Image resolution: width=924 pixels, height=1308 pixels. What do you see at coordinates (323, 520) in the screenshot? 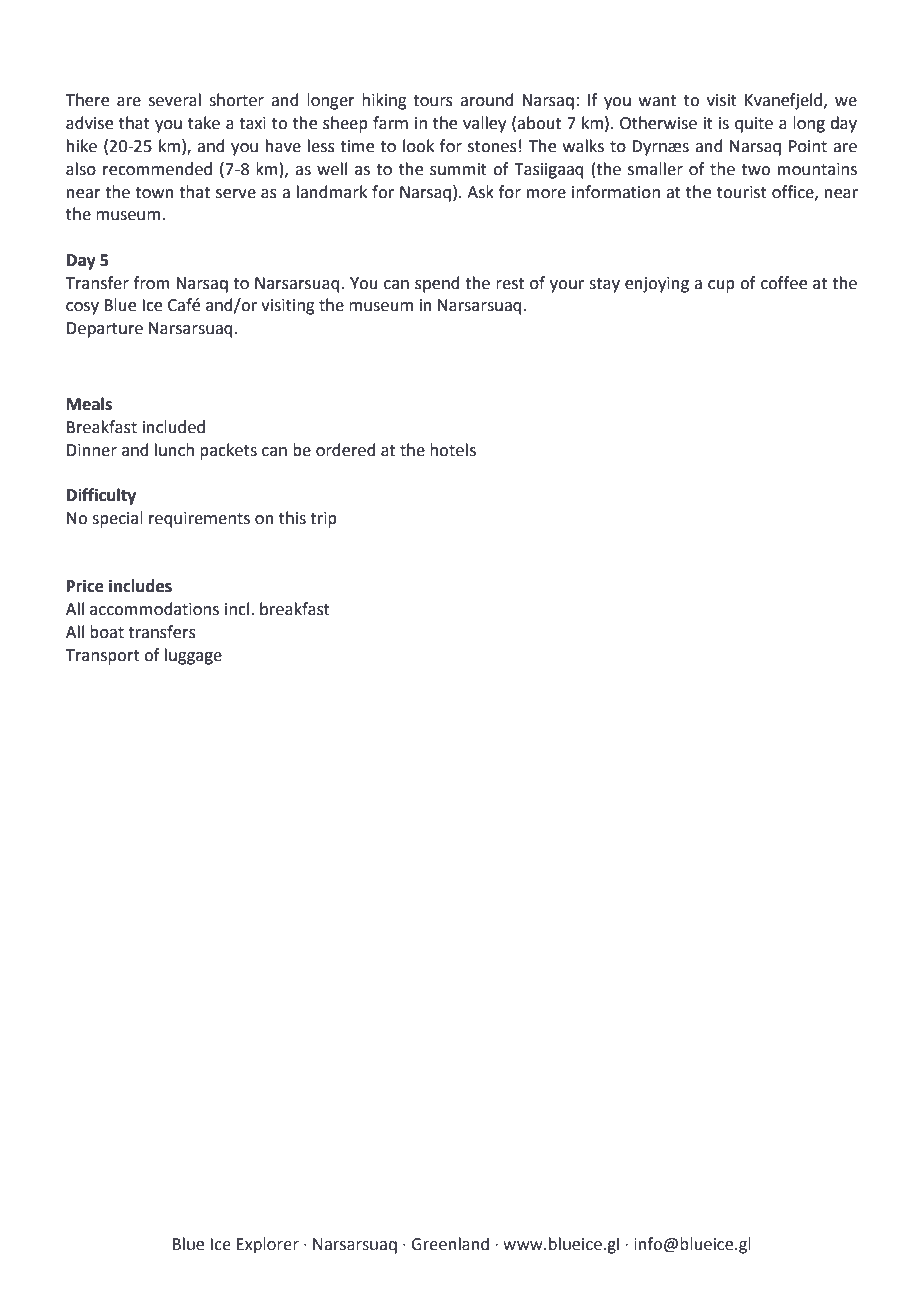
I see `trip` at bounding box center [323, 520].
